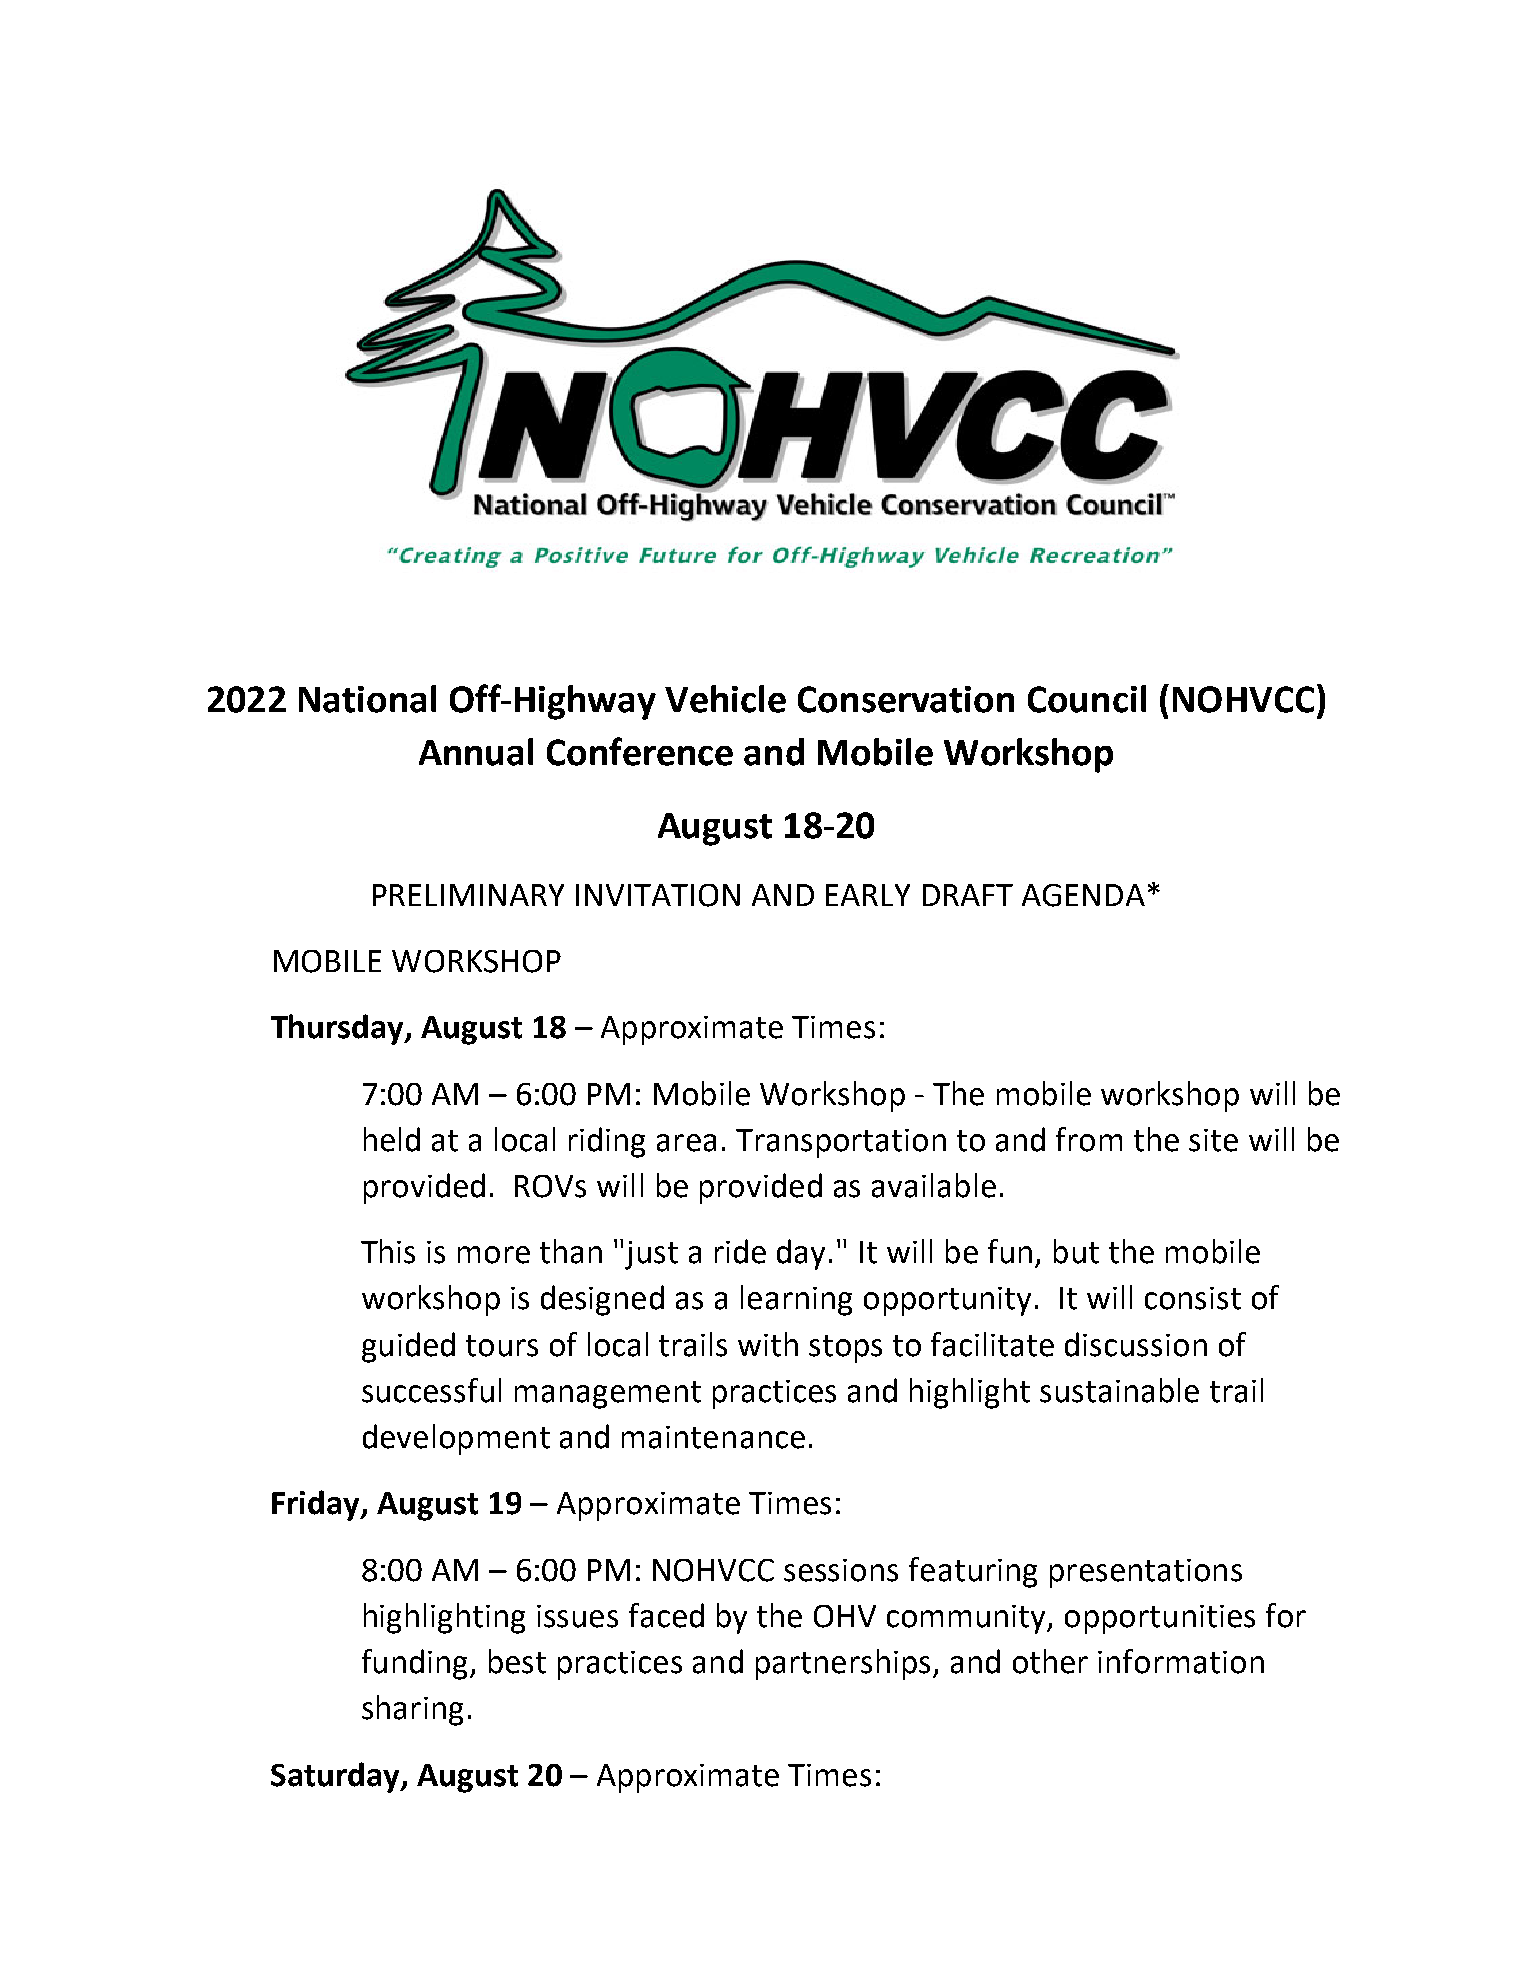 The image size is (1533, 1984). I want to click on with, so click(768, 1344).
